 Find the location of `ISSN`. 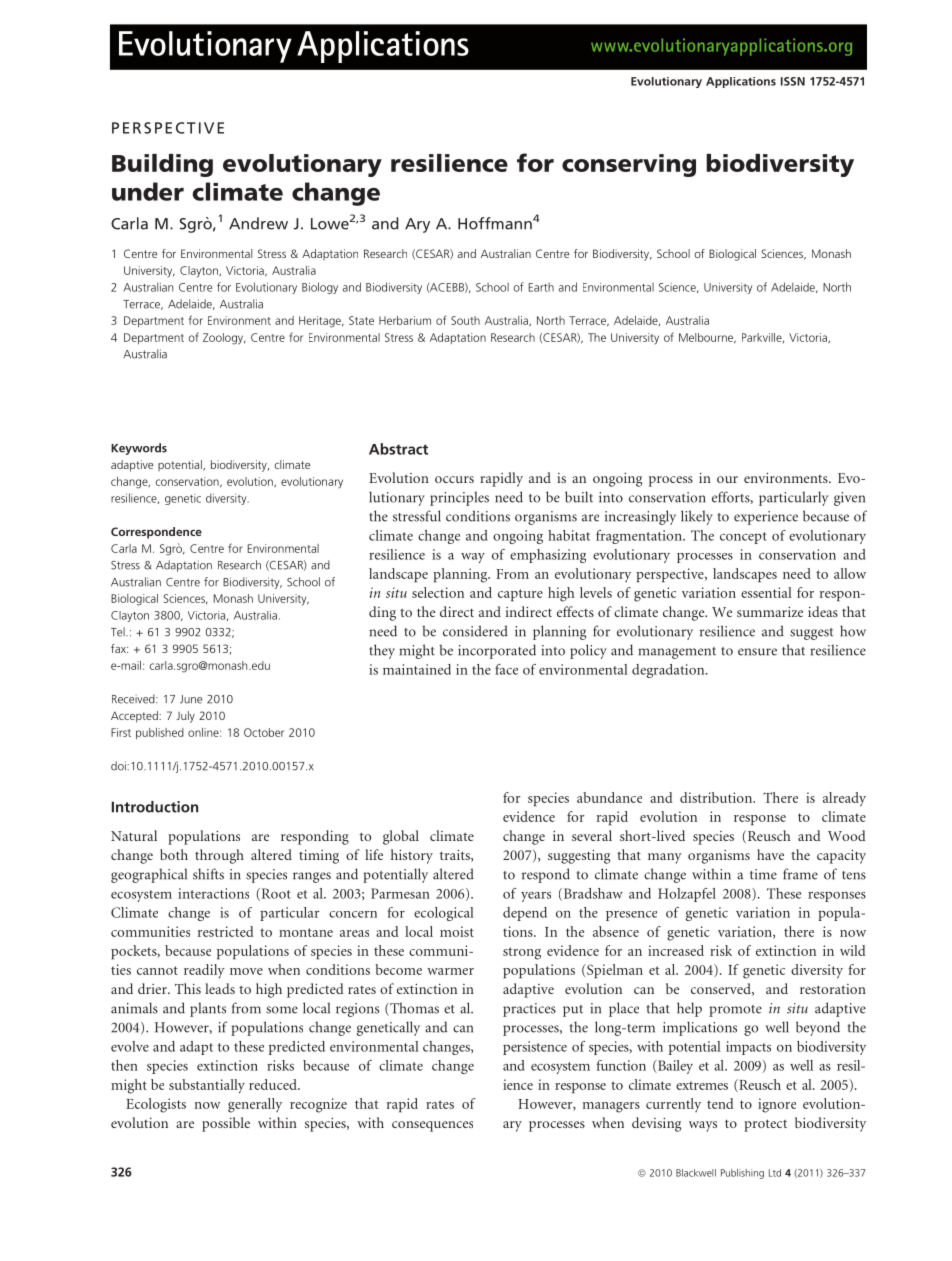

ISSN is located at coordinates (793, 81).
